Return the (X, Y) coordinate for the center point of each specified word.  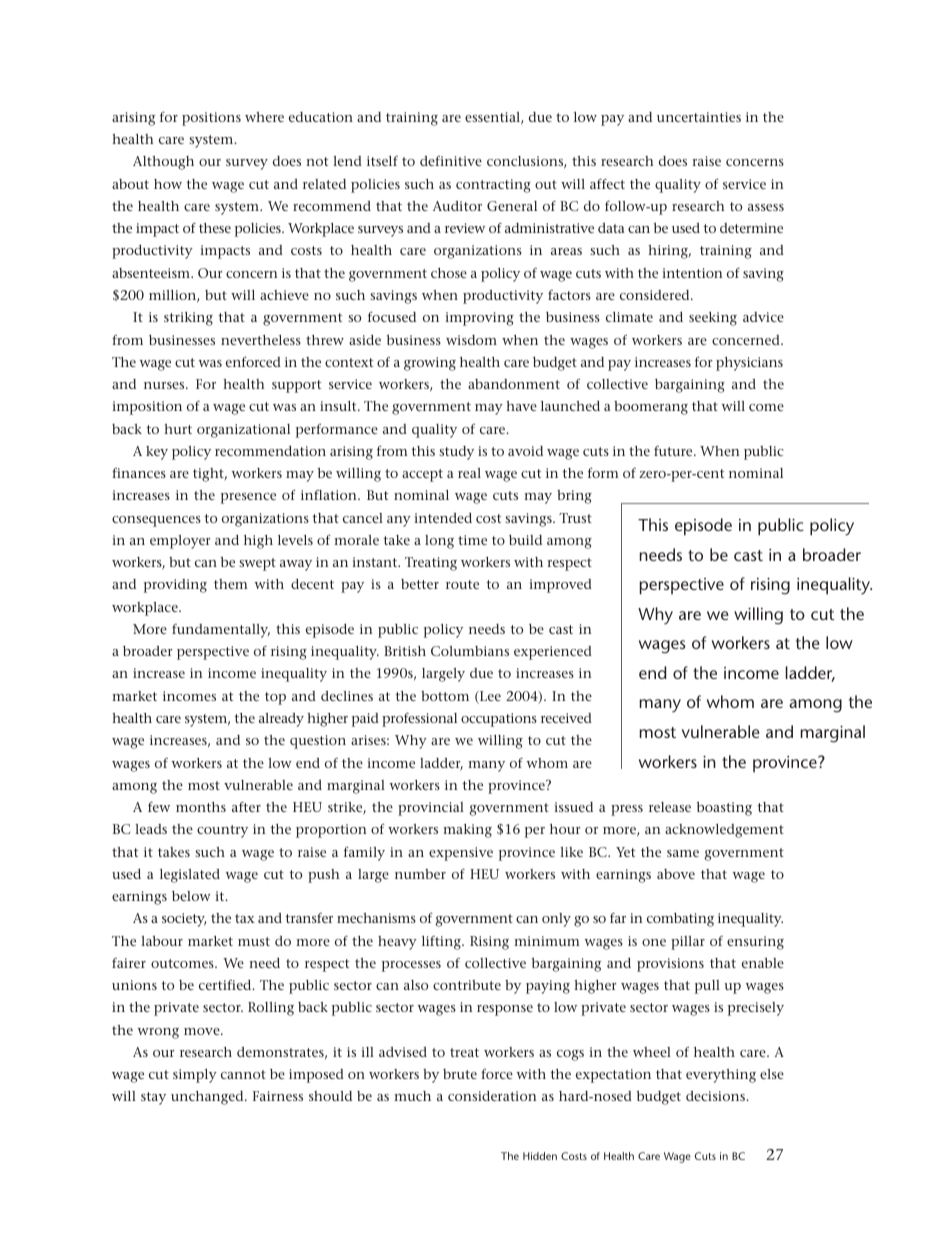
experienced (553, 653)
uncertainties (699, 117)
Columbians (470, 651)
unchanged (208, 1098)
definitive (451, 161)
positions (211, 119)
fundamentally (221, 631)
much (412, 1096)
